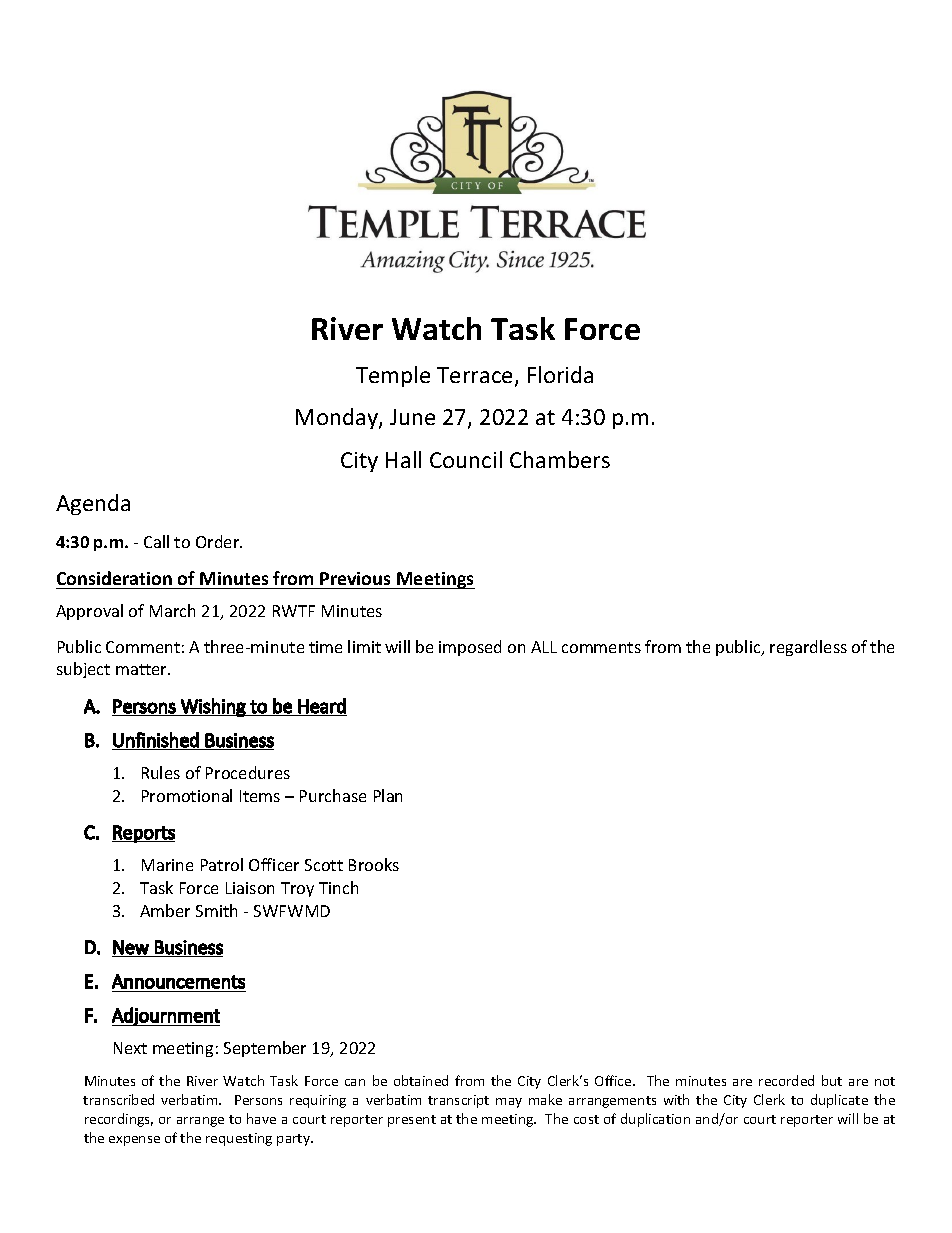 This image has height=1233, width=952. What do you see at coordinates (560, 374) in the image?
I see `Florida` at bounding box center [560, 374].
